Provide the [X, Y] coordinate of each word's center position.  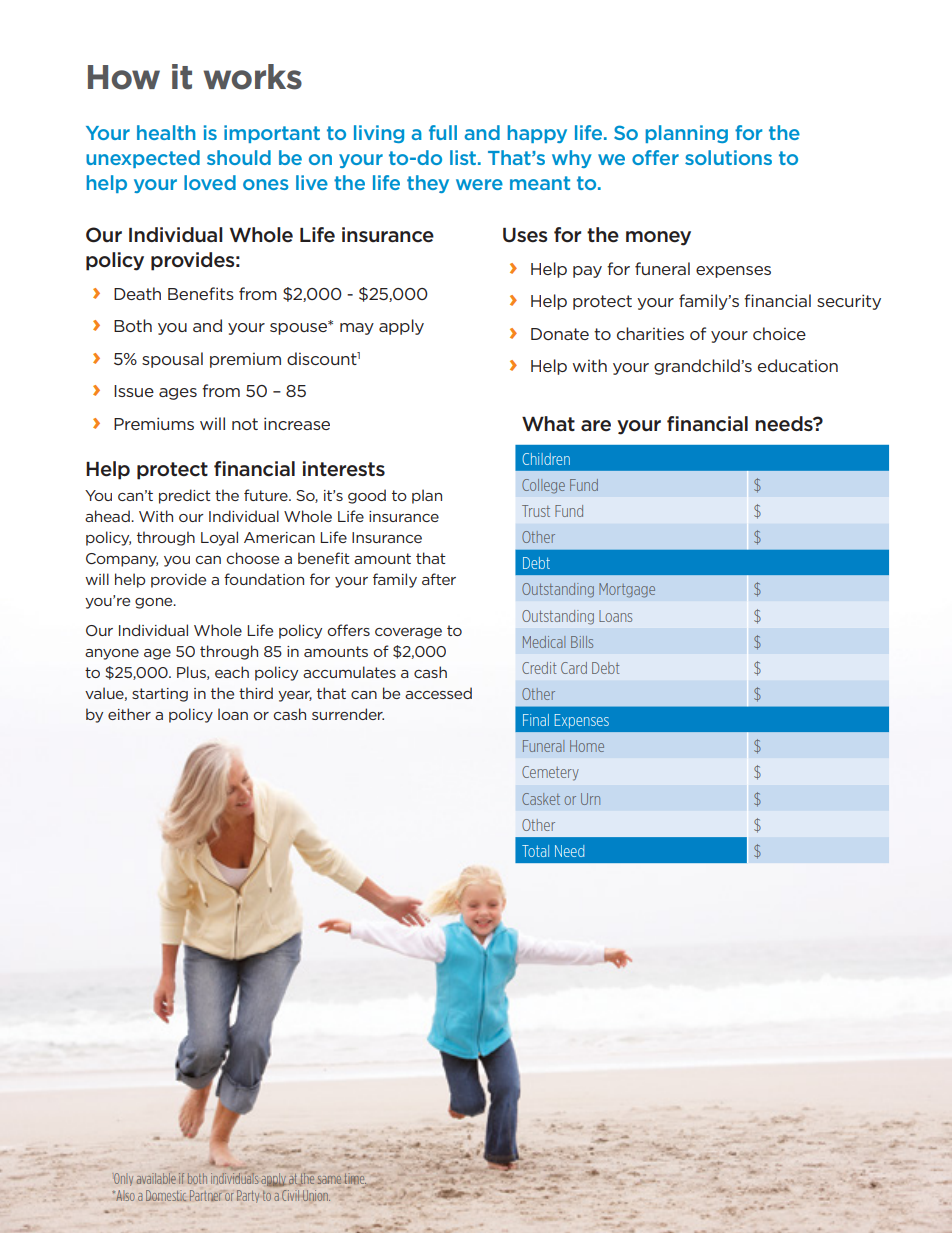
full [443, 132]
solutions [728, 157]
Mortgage [627, 590]
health [166, 132]
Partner [206, 1195]
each [232, 672]
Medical [544, 642]
